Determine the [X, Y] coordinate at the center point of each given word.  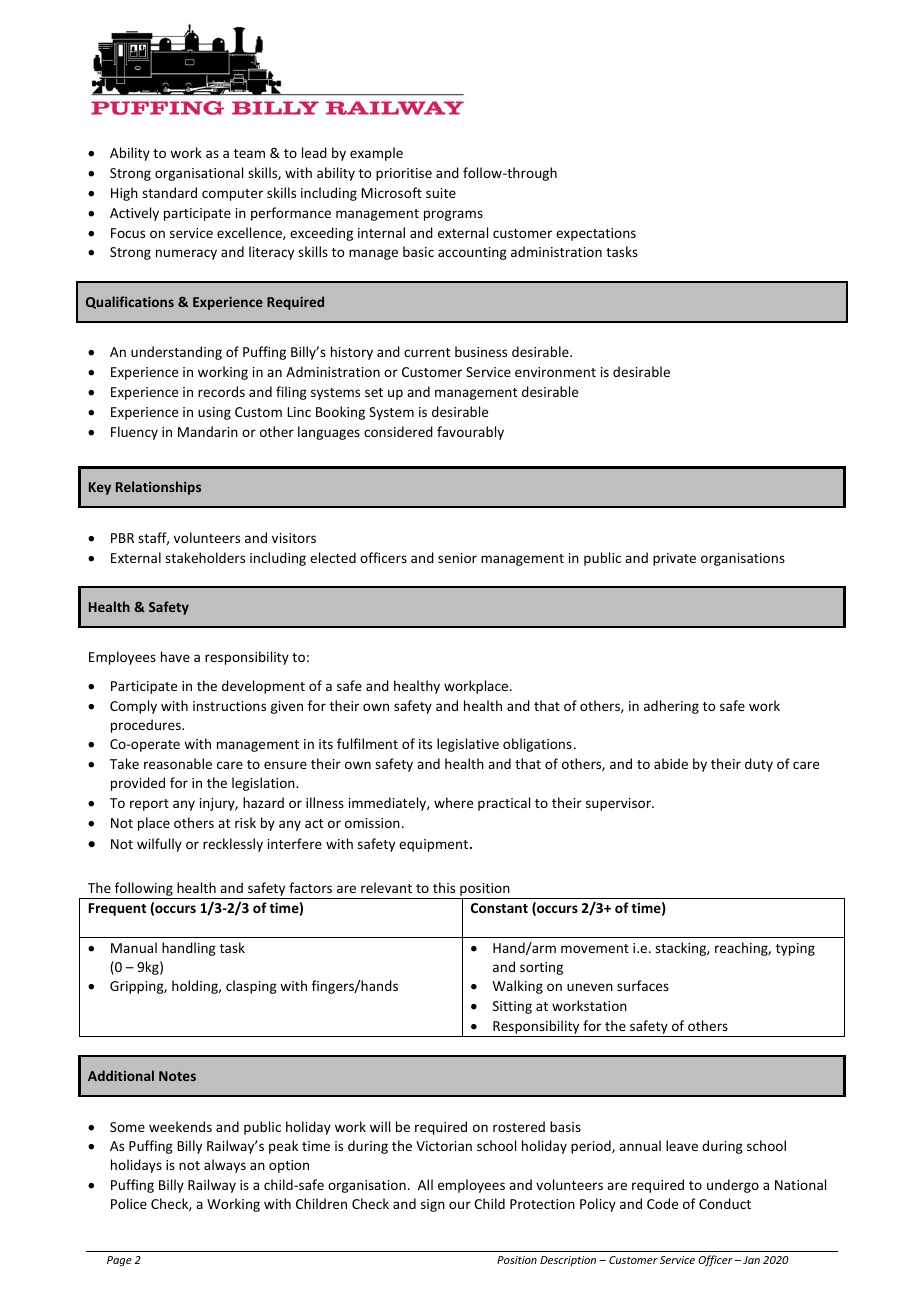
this [444, 887]
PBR [122, 538]
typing [795, 949]
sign [433, 1205]
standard [169, 192]
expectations [596, 234]
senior [457, 558]
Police [129, 1203]
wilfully [159, 845]
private [674, 559]
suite [441, 193]
